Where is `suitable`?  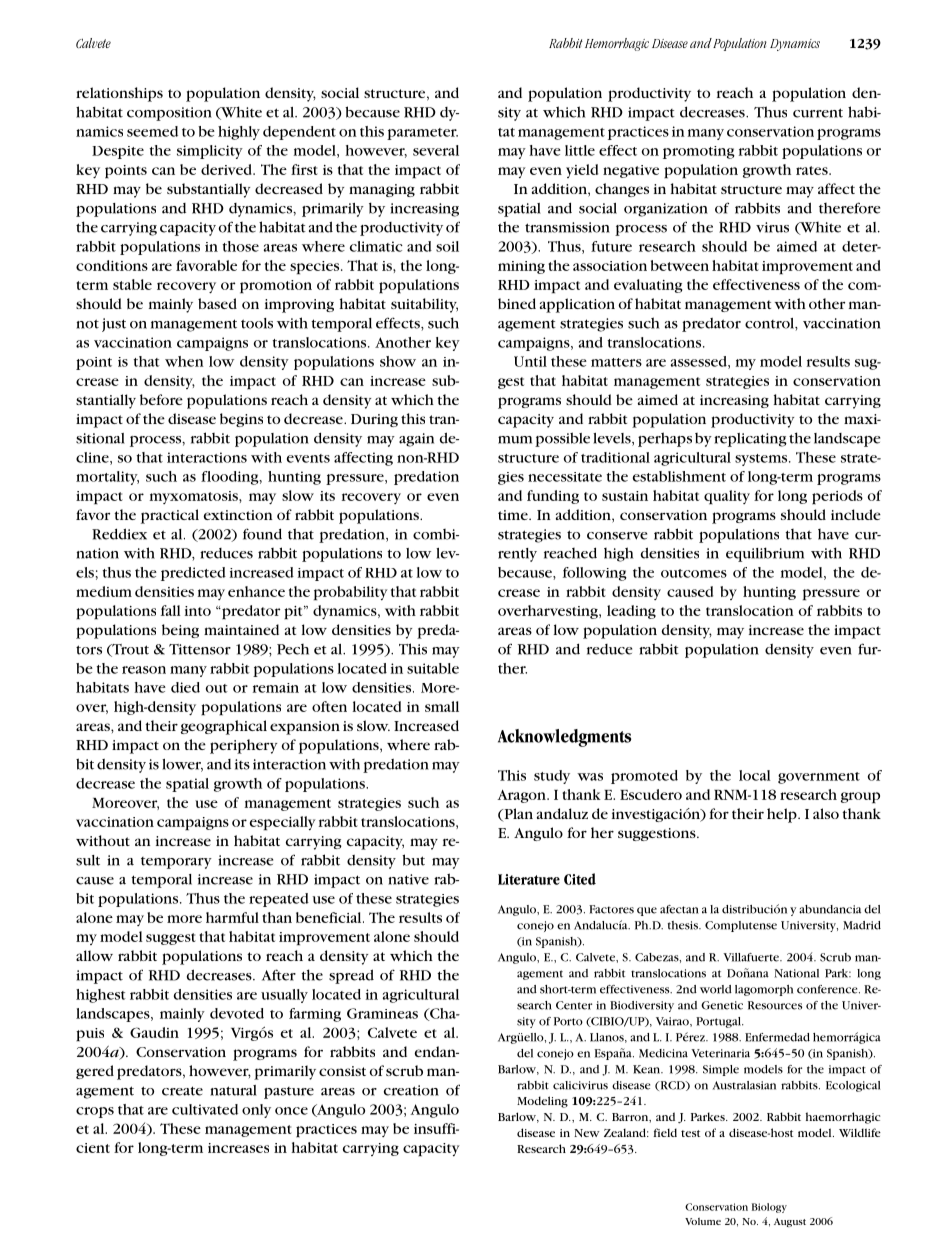
suitable is located at coordinates (433, 668).
